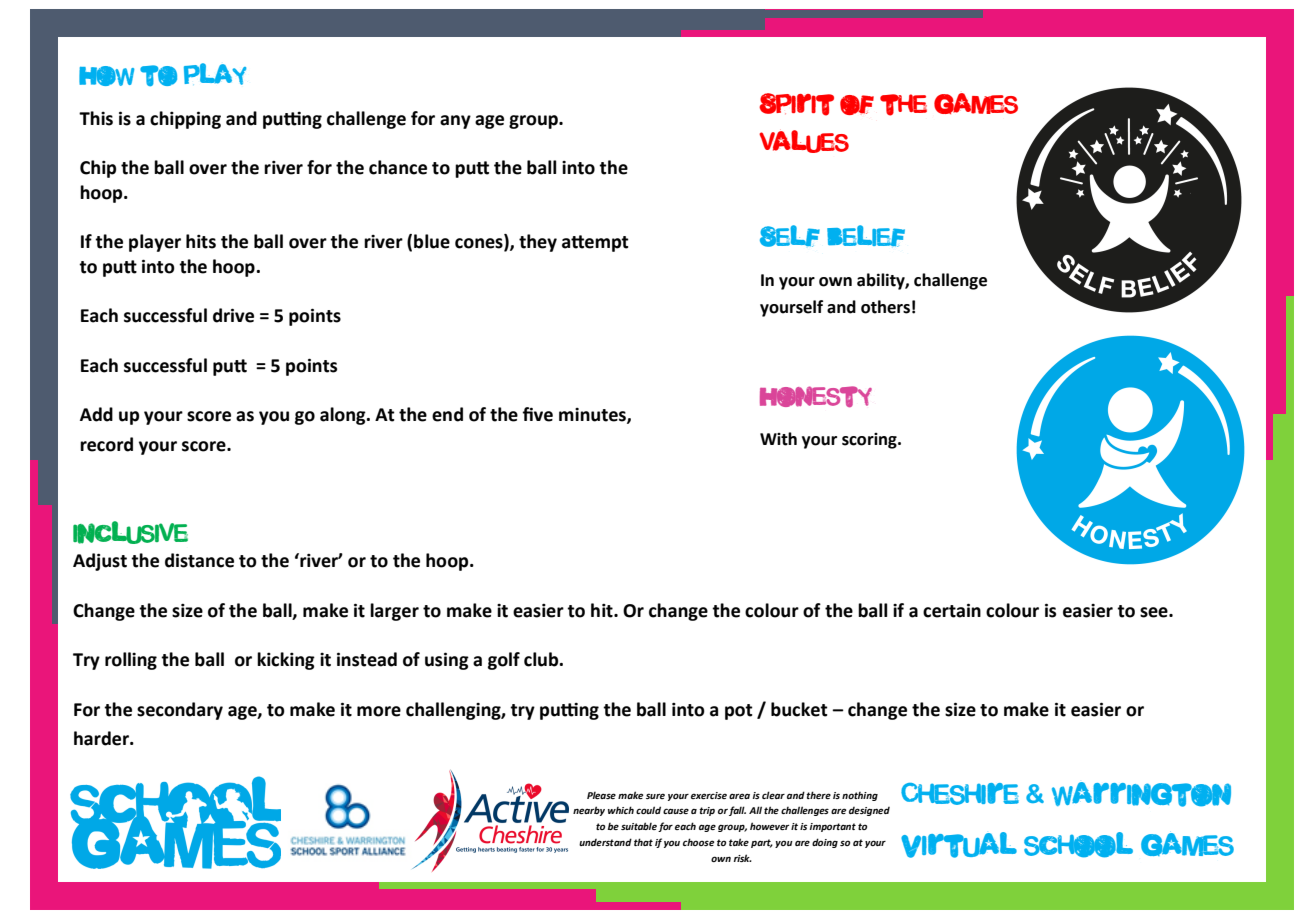  What do you see at coordinates (96, 118) in the page?
I see `This` at bounding box center [96, 118].
